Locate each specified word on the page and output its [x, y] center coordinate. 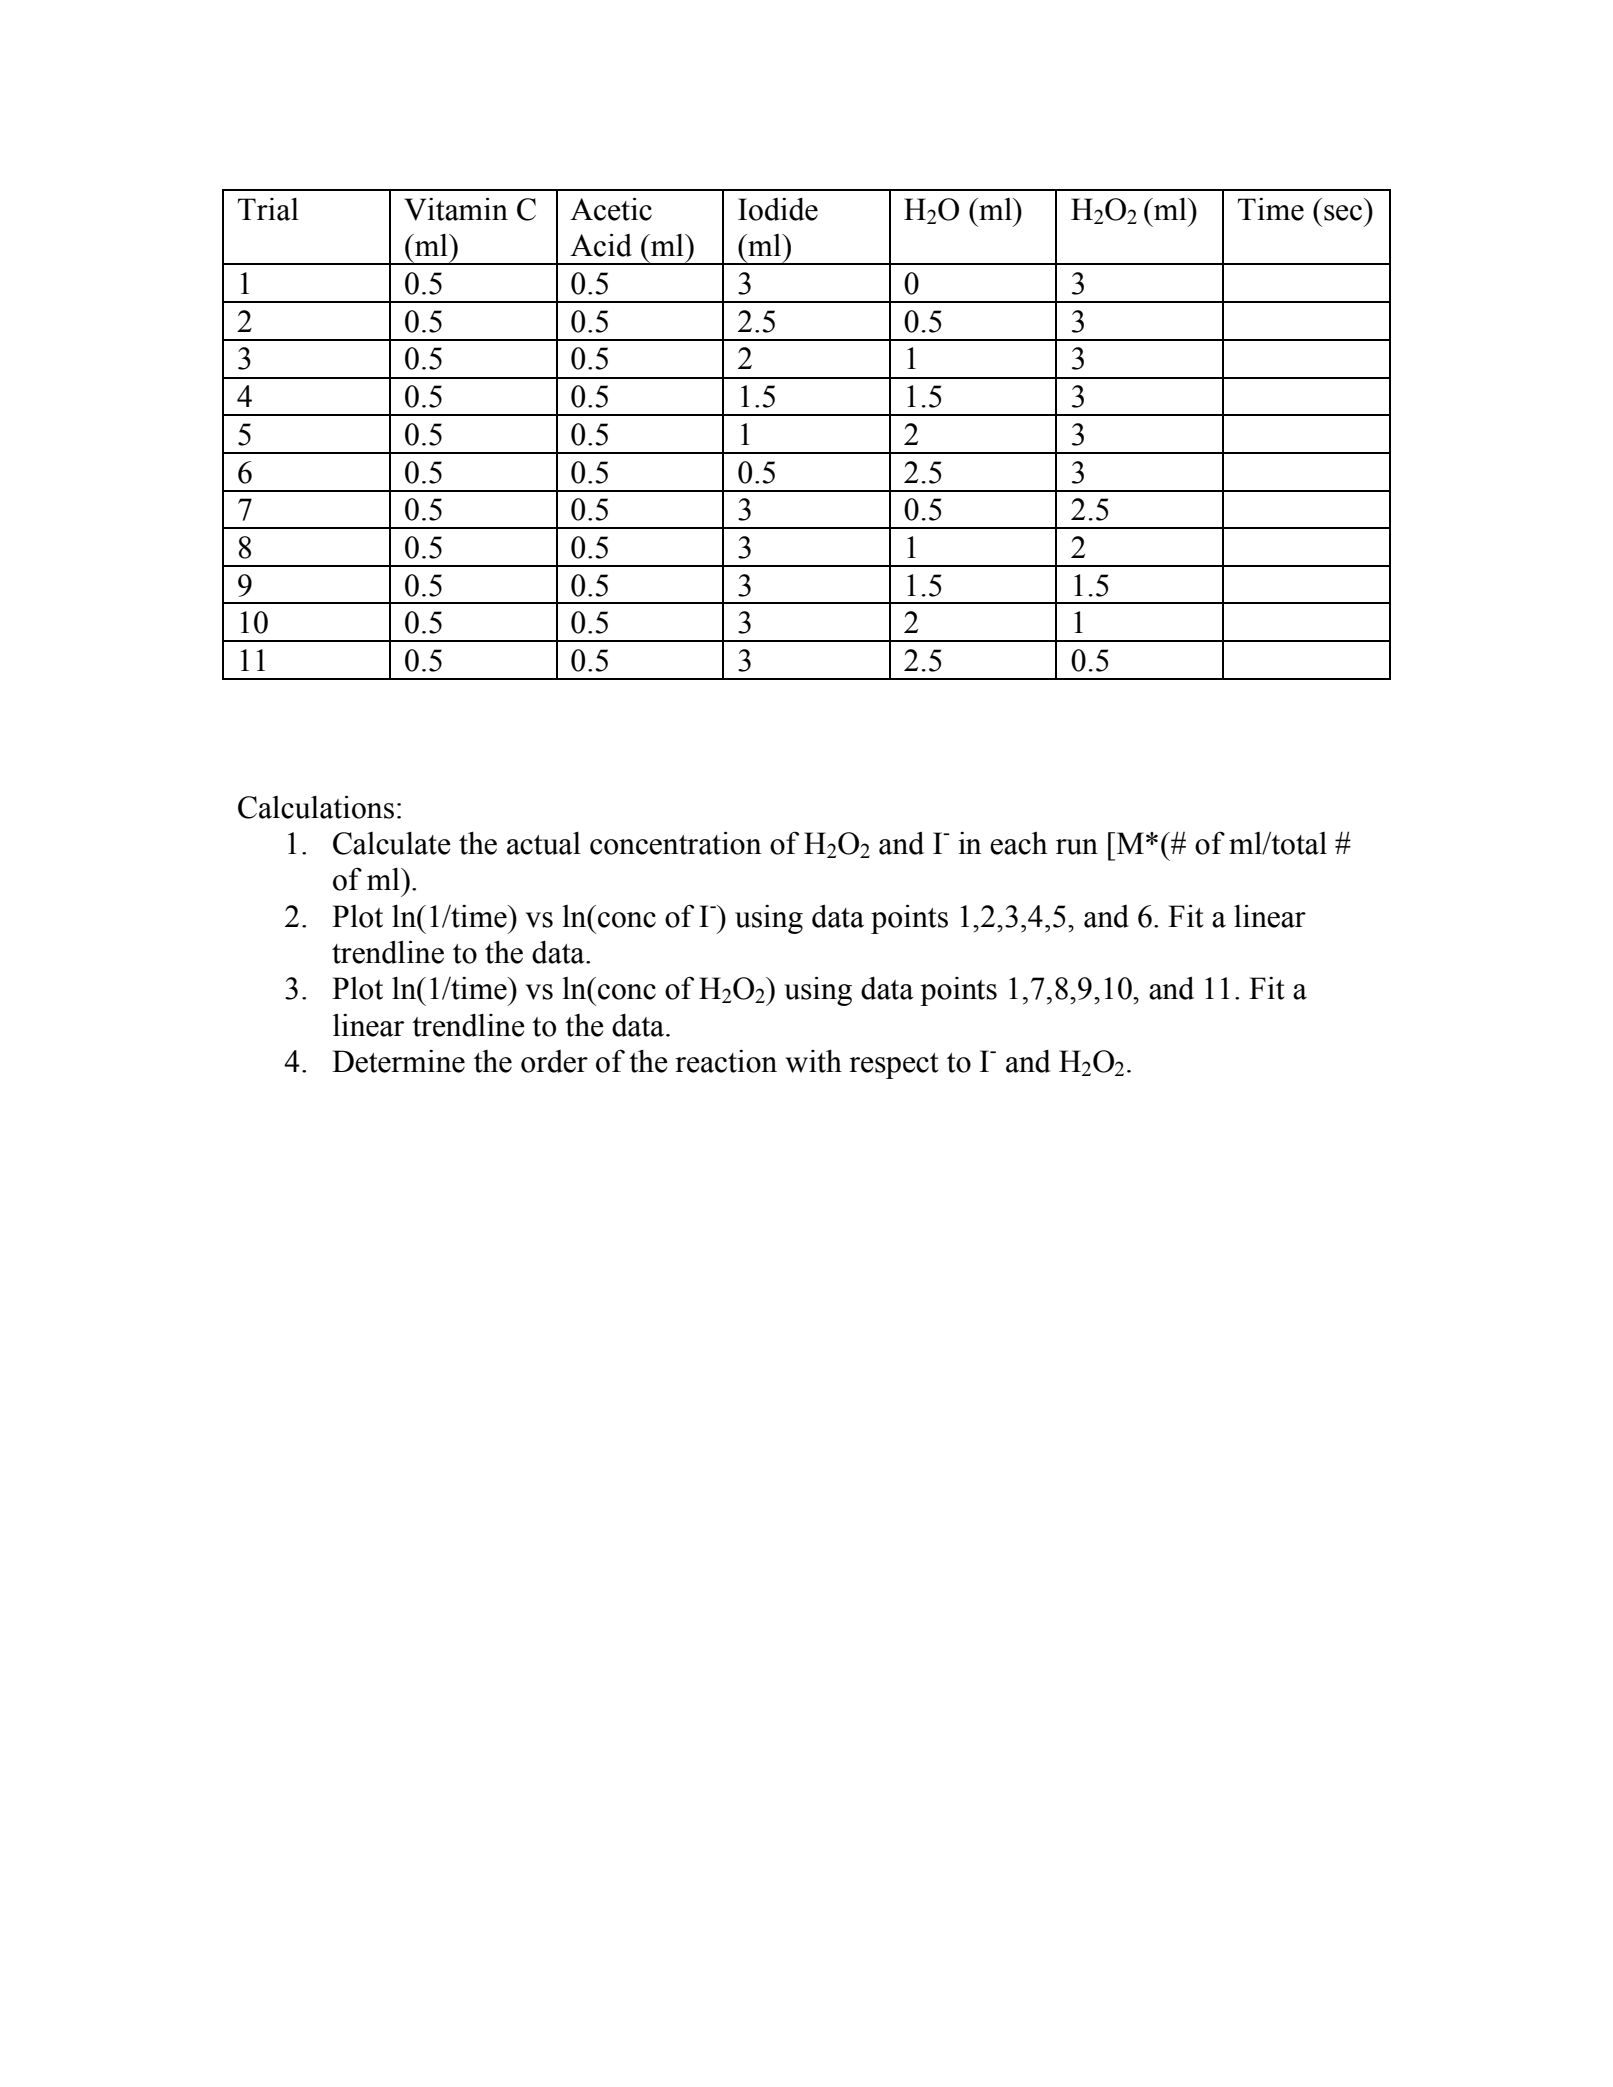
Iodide [778, 209]
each [1018, 843]
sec [1343, 213]
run [1077, 847]
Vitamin [456, 209]
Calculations [316, 807]
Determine [398, 1061]
